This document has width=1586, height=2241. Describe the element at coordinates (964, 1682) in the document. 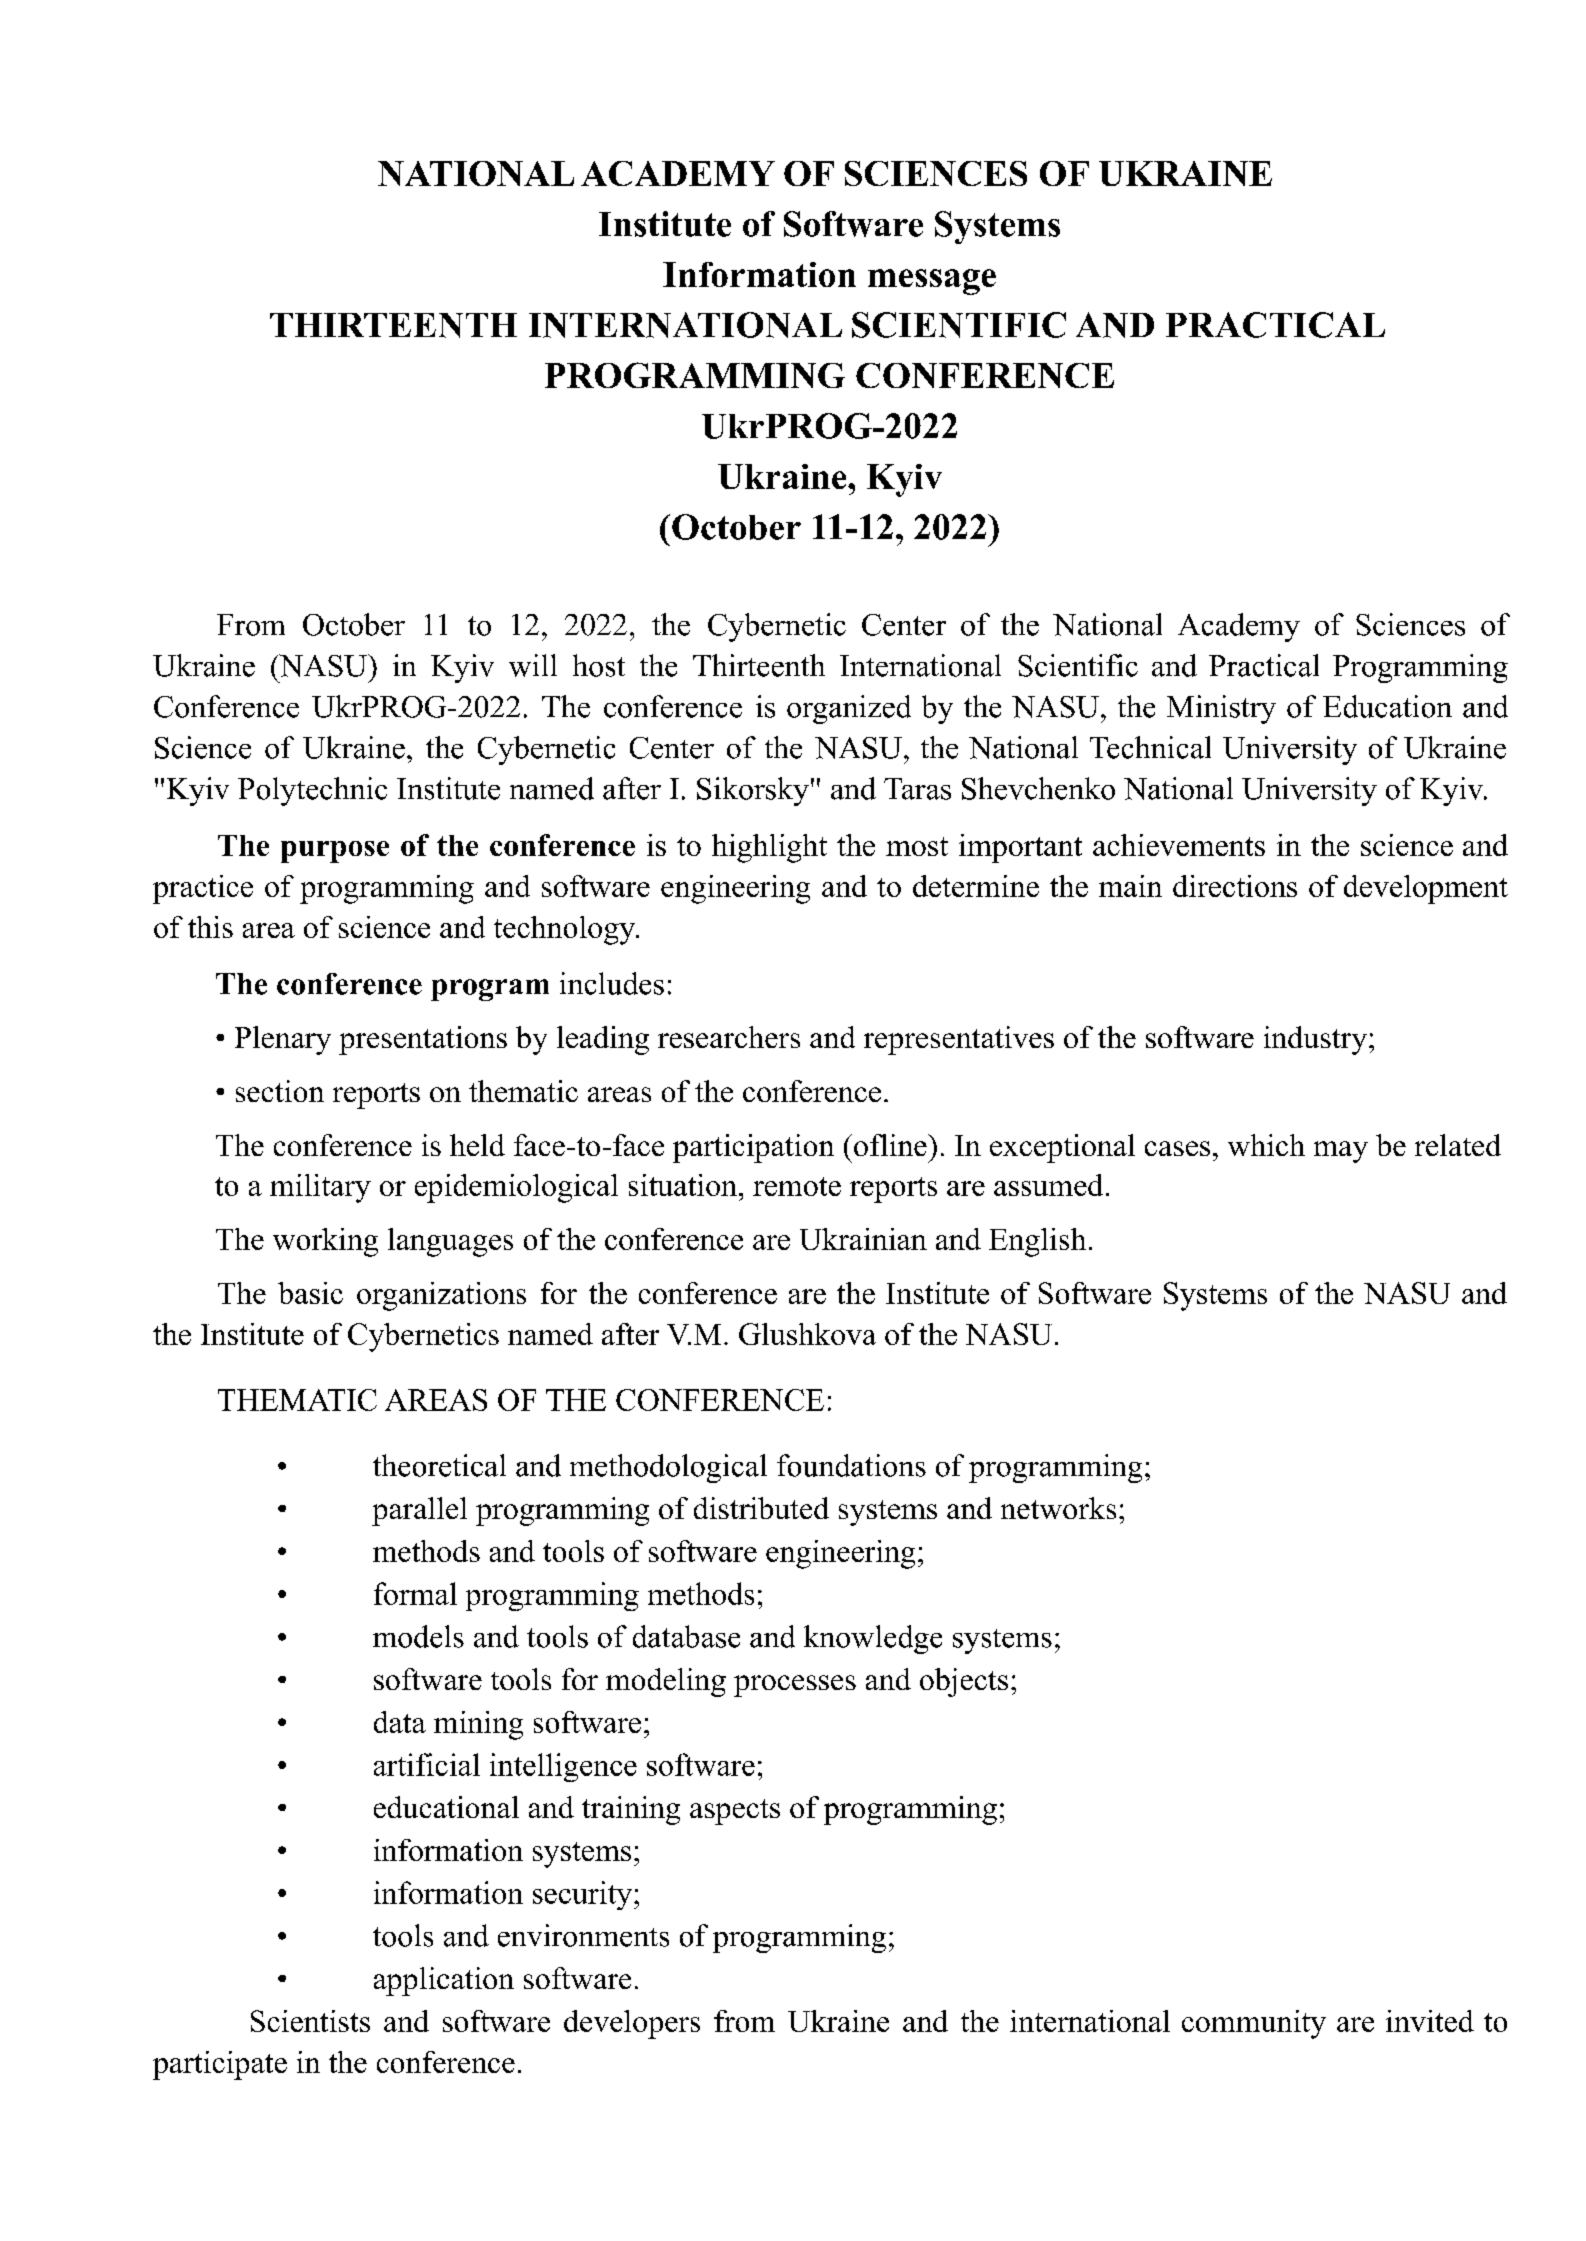

I see `objects` at that location.
